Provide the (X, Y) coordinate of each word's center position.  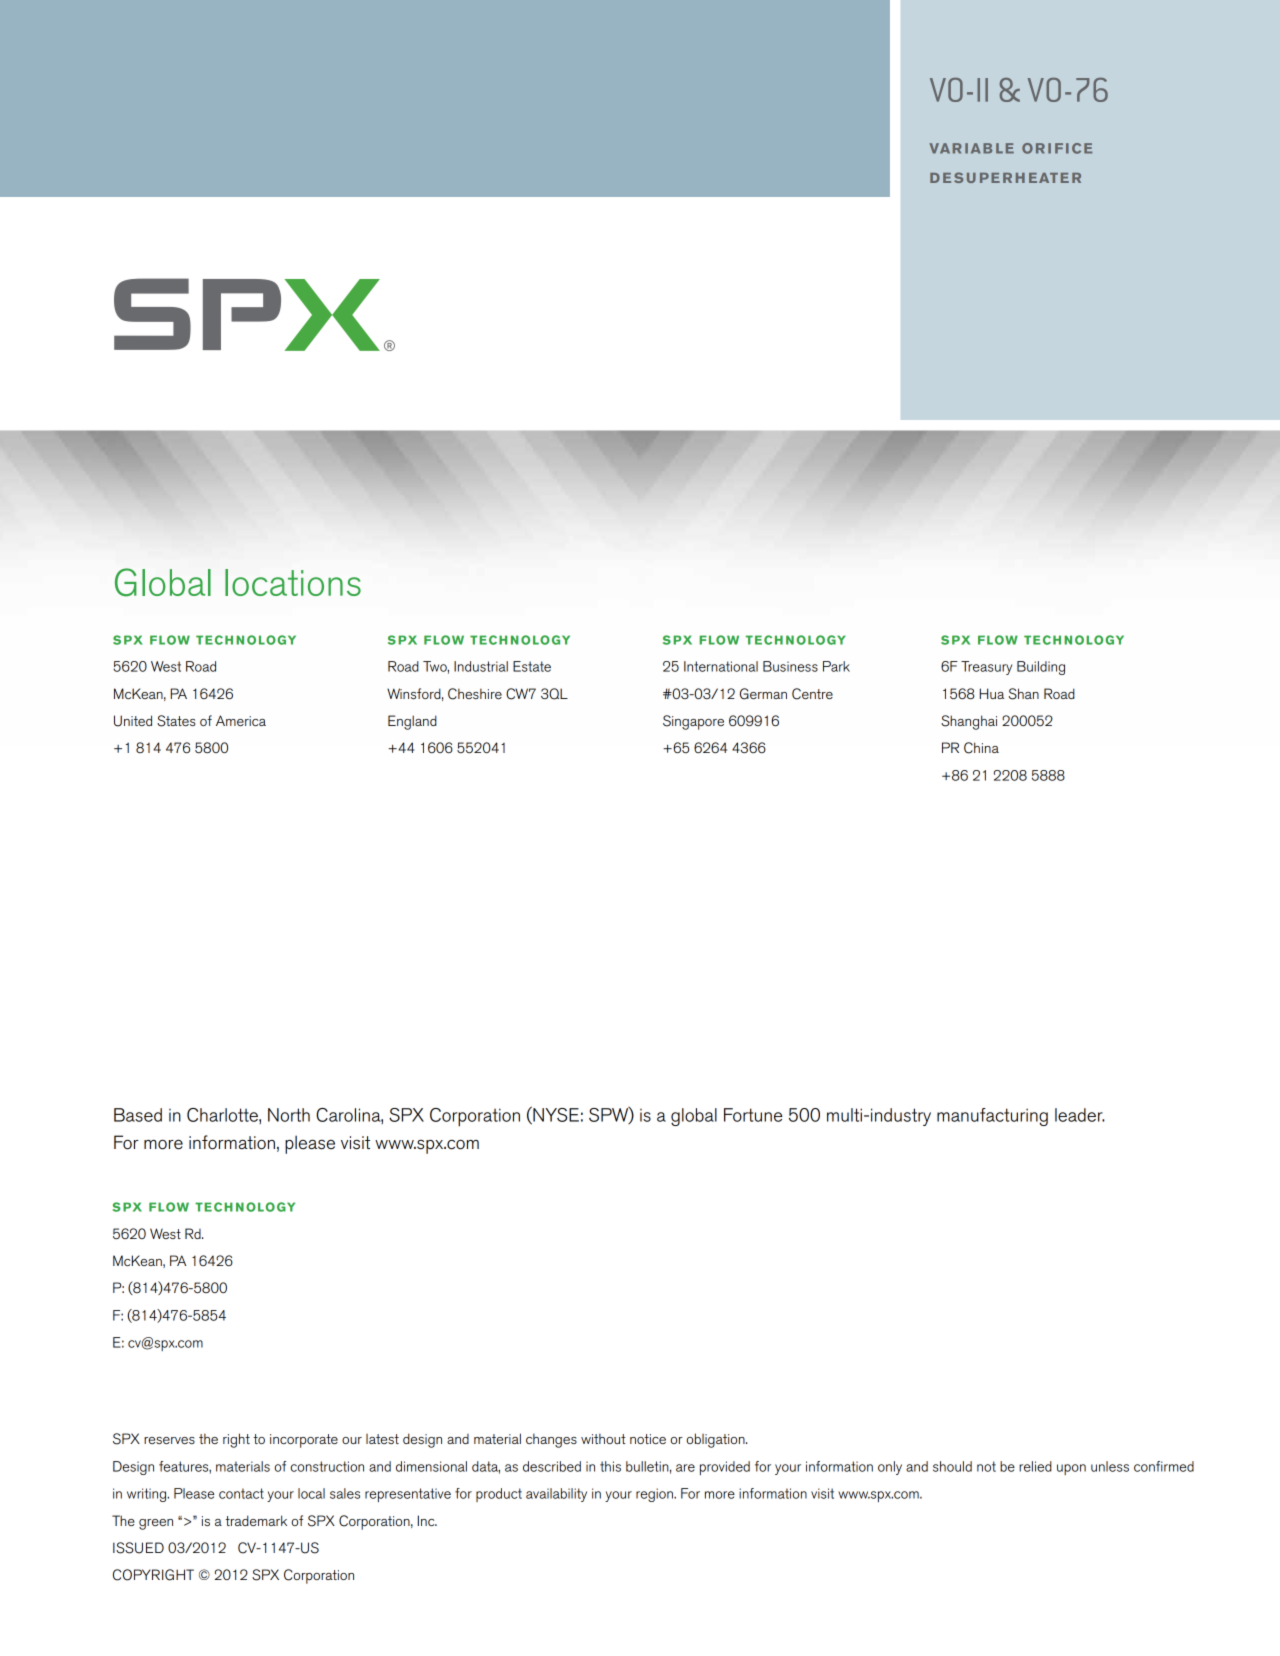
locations (293, 582)
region (655, 1495)
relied (1035, 1466)
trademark (256, 1520)
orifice (1057, 148)
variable (971, 148)
